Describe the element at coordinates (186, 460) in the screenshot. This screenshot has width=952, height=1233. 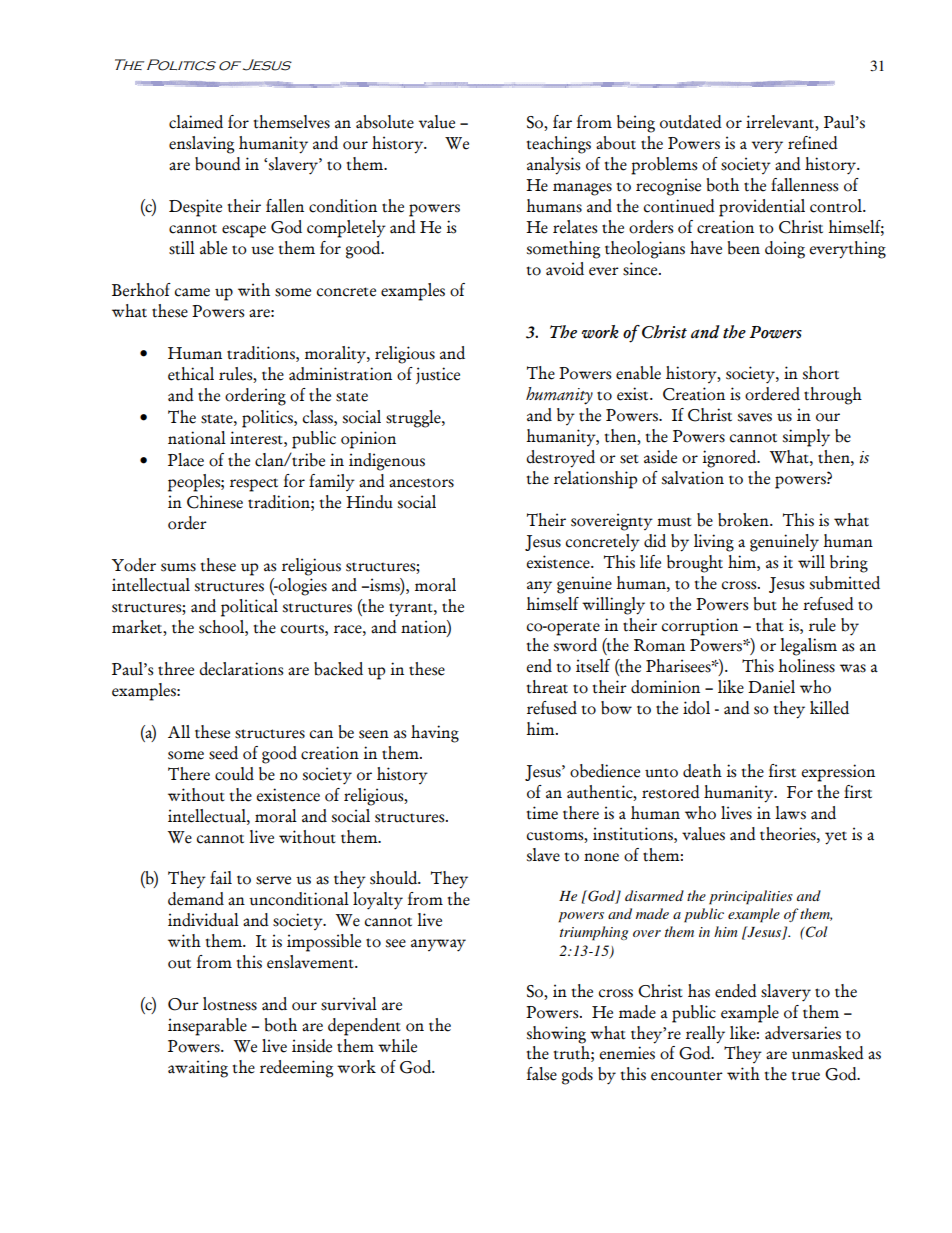
I see `Place` at that location.
